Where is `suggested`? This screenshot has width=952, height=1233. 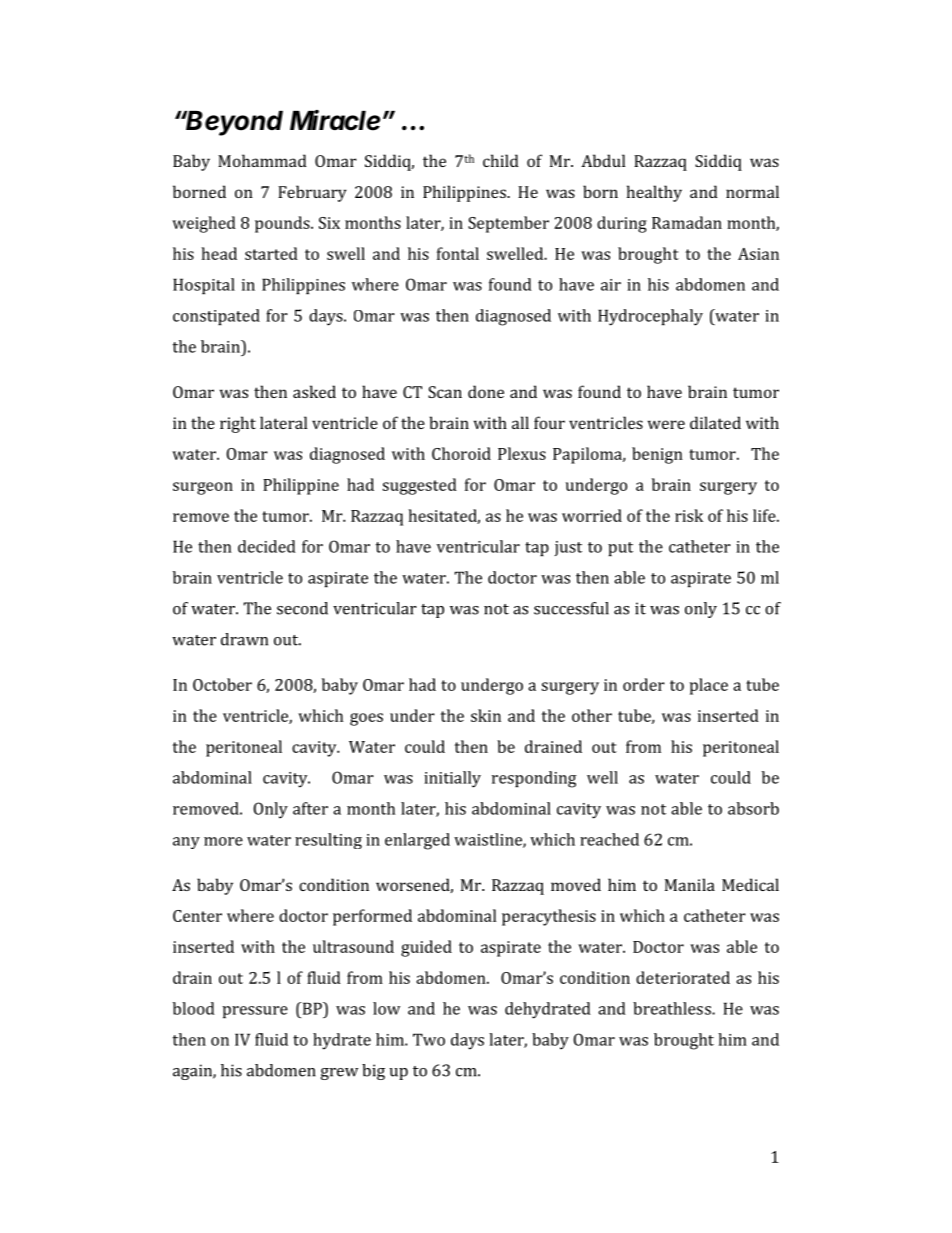 suggested is located at coordinates (420, 486).
